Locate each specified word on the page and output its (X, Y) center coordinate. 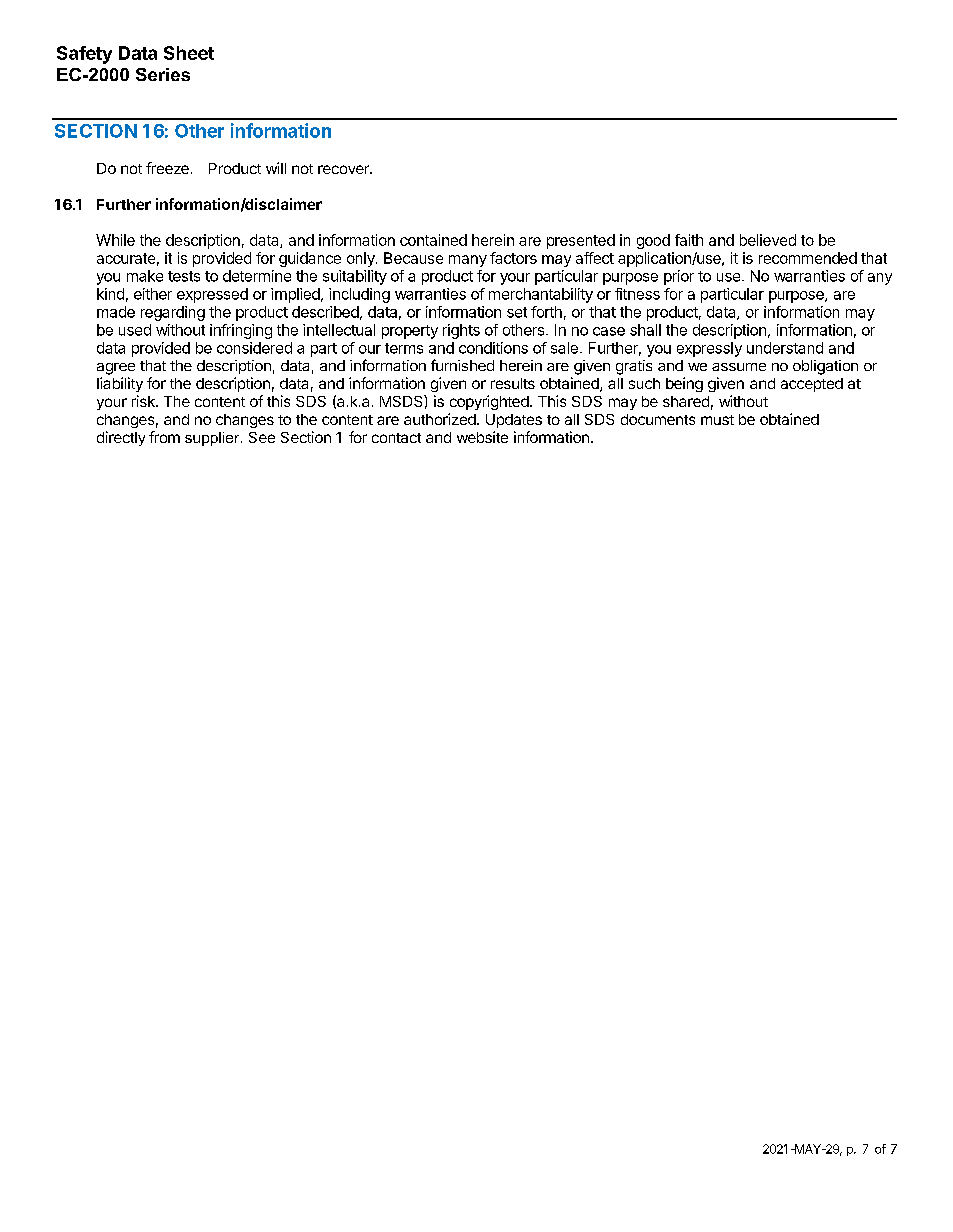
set (517, 312)
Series (163, 74)
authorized (441, 419)
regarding (173, 313)
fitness (637, 294)
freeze (167, 168)
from (164, 437)
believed (768, 240)
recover (344, 169)
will (276, 168)
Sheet (189, 53)
